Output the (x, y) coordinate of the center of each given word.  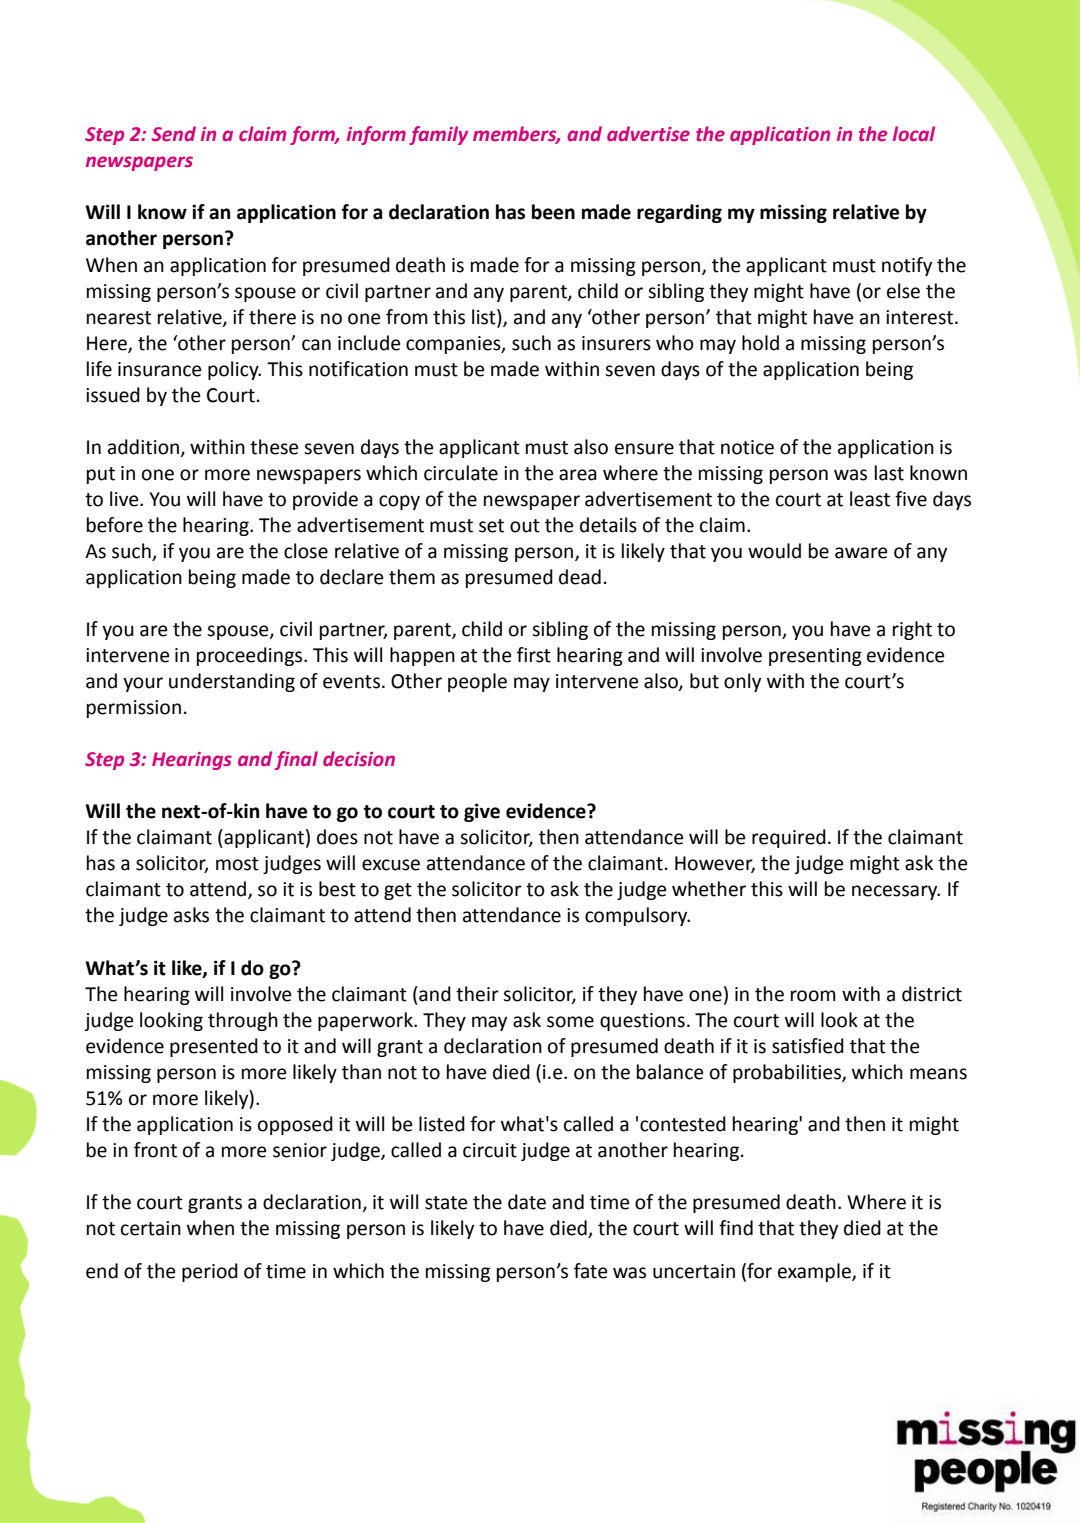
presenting (815, 657)
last (889, 473)
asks (191, 915)
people (477, 682)
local (914, 134)
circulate (461, 473)
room (813, 996)
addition (145, 447)
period (210, 1272)
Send (173, 134)
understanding (232, 682)
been (553, 212)
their (477, 994)
